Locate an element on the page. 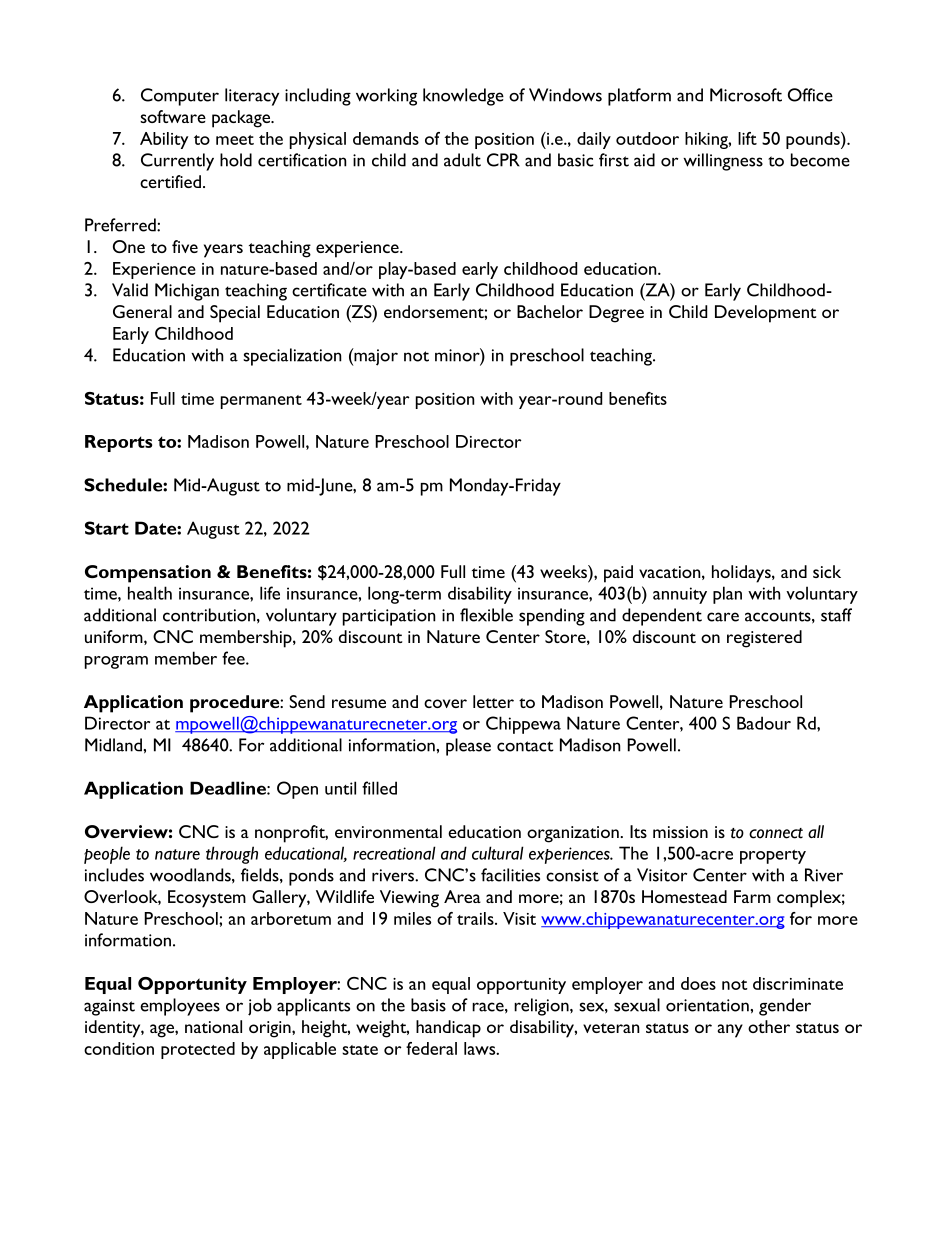 The width and height of the image is (952, 1233). handicap is located at coordinates (448, 1029).
